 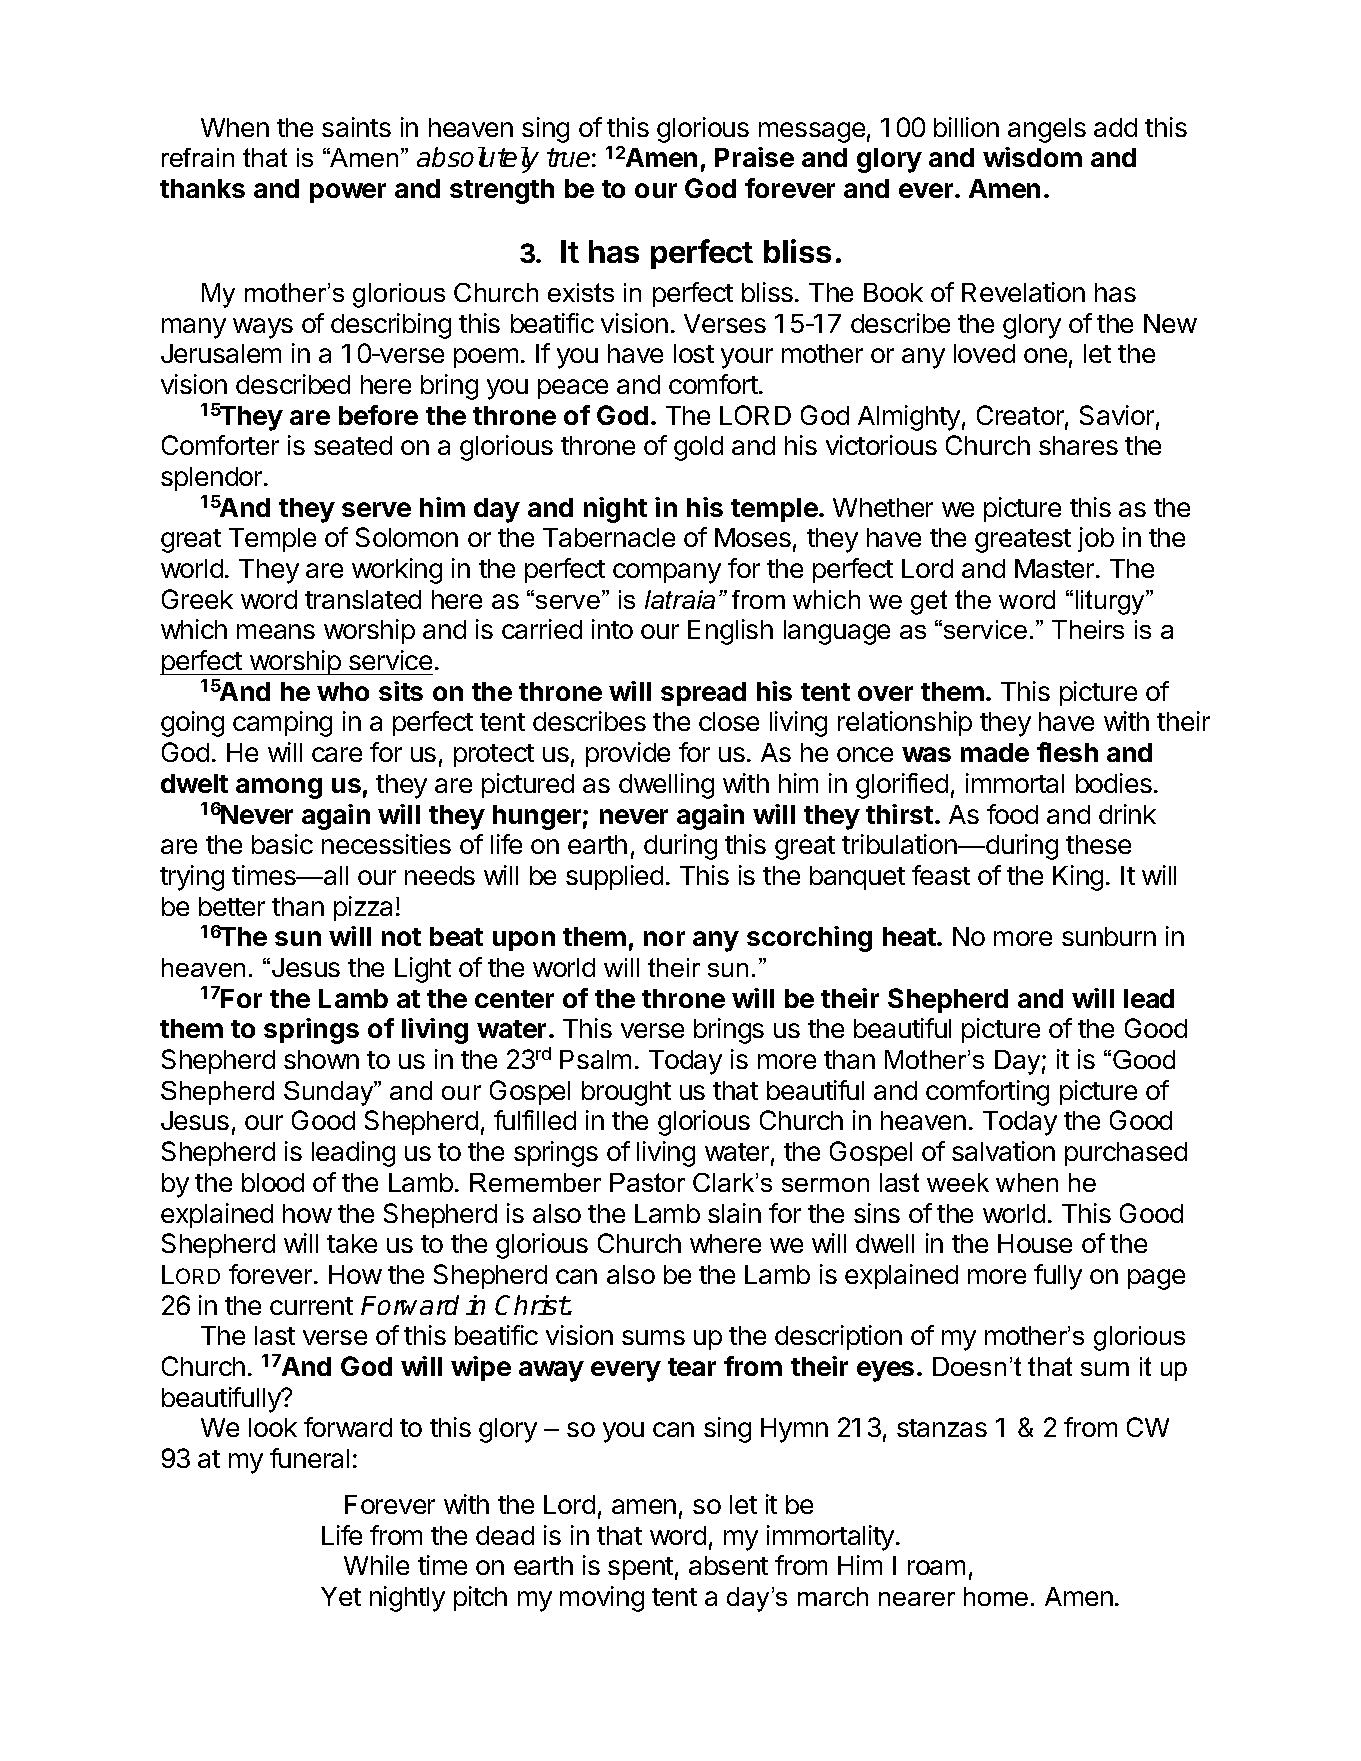 What do you see at coordinates (348, 193) in the document?
I see `power` at bounding box center [348, 193].
